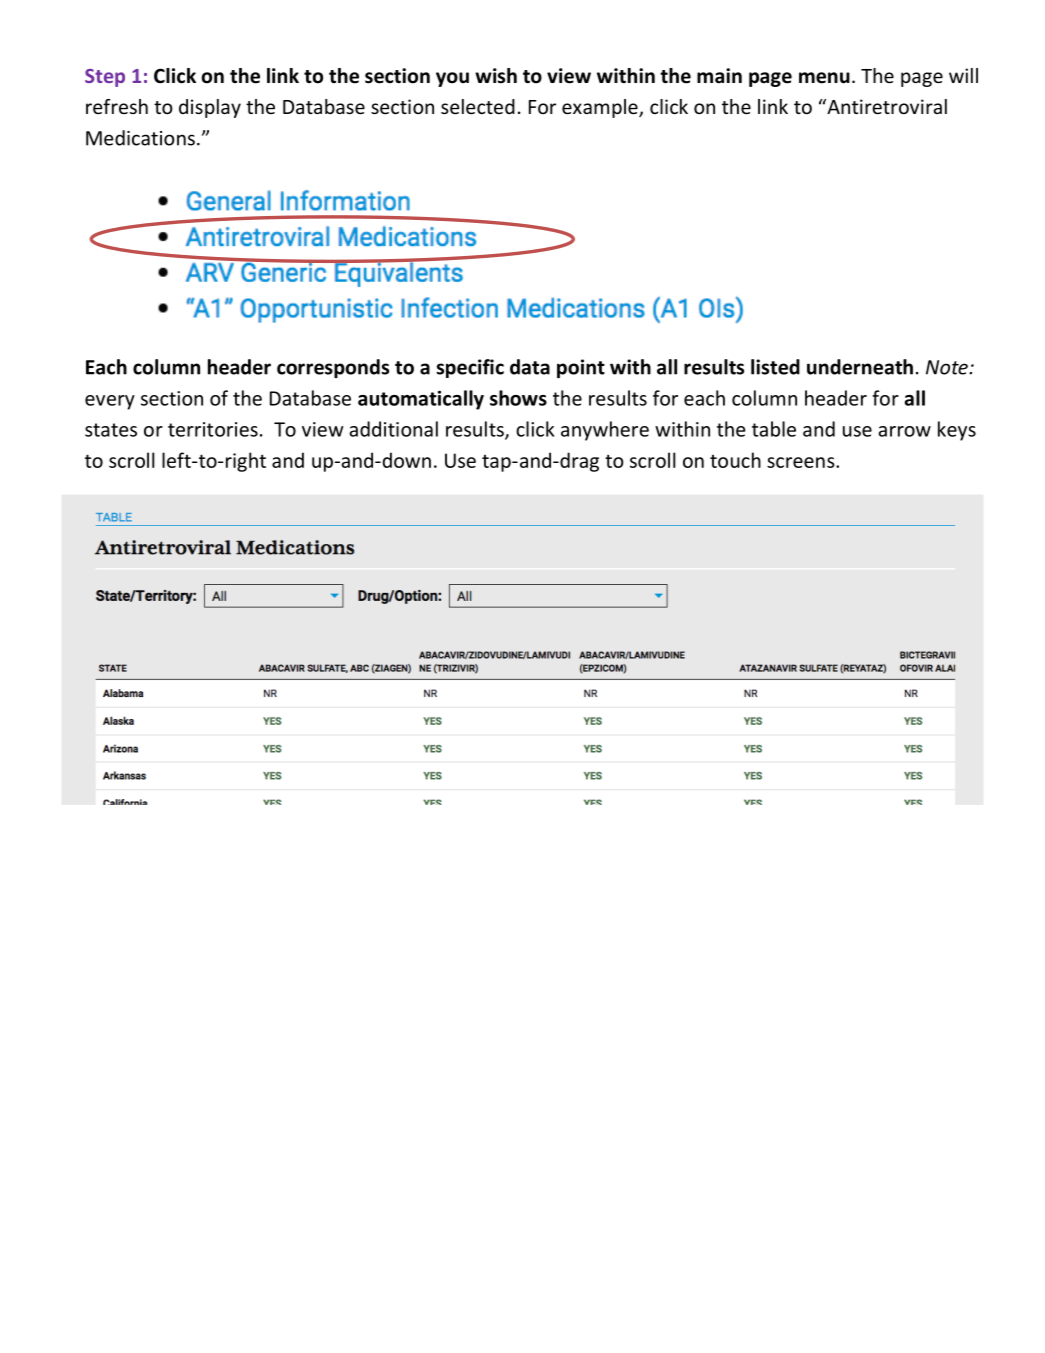 The width and height of the screenshot is (1045, 1353). What do you see at coordinates (581, 368) in the screenshot?
I see `point` at bounding box center [581, 368].
